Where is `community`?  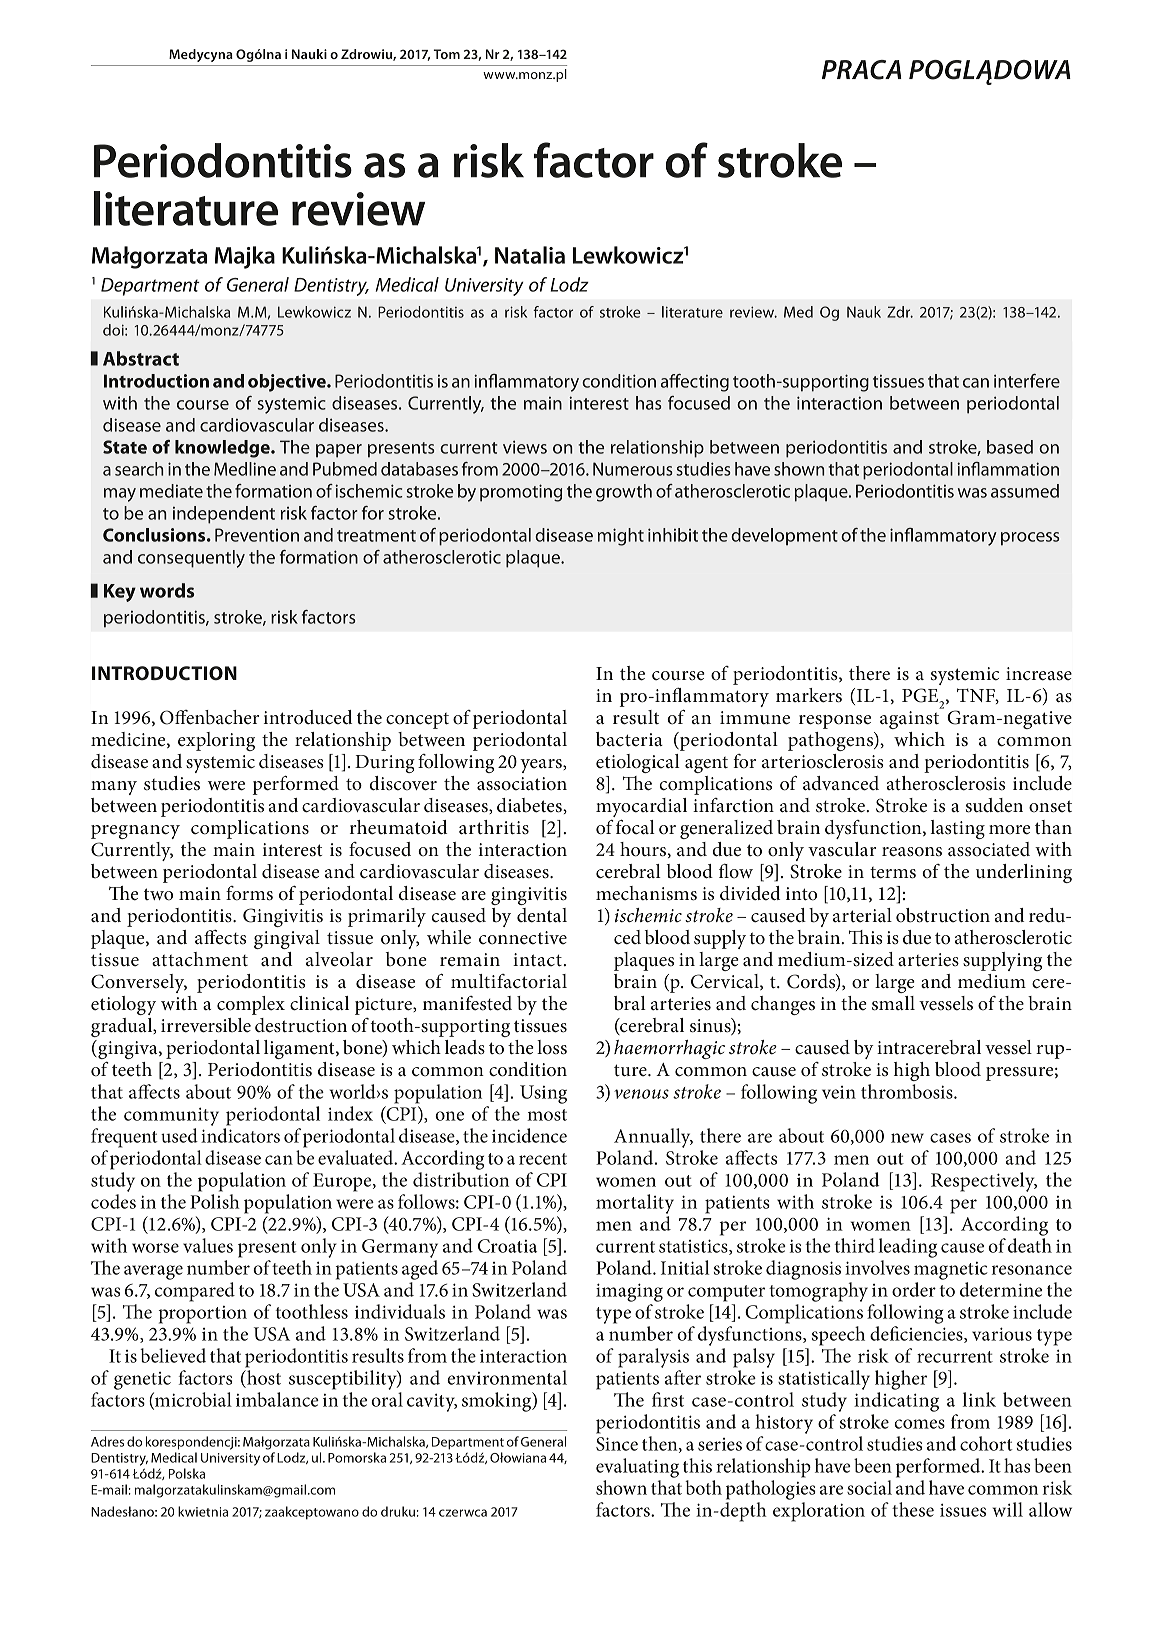 community is located at coordinates (171, 1117).
